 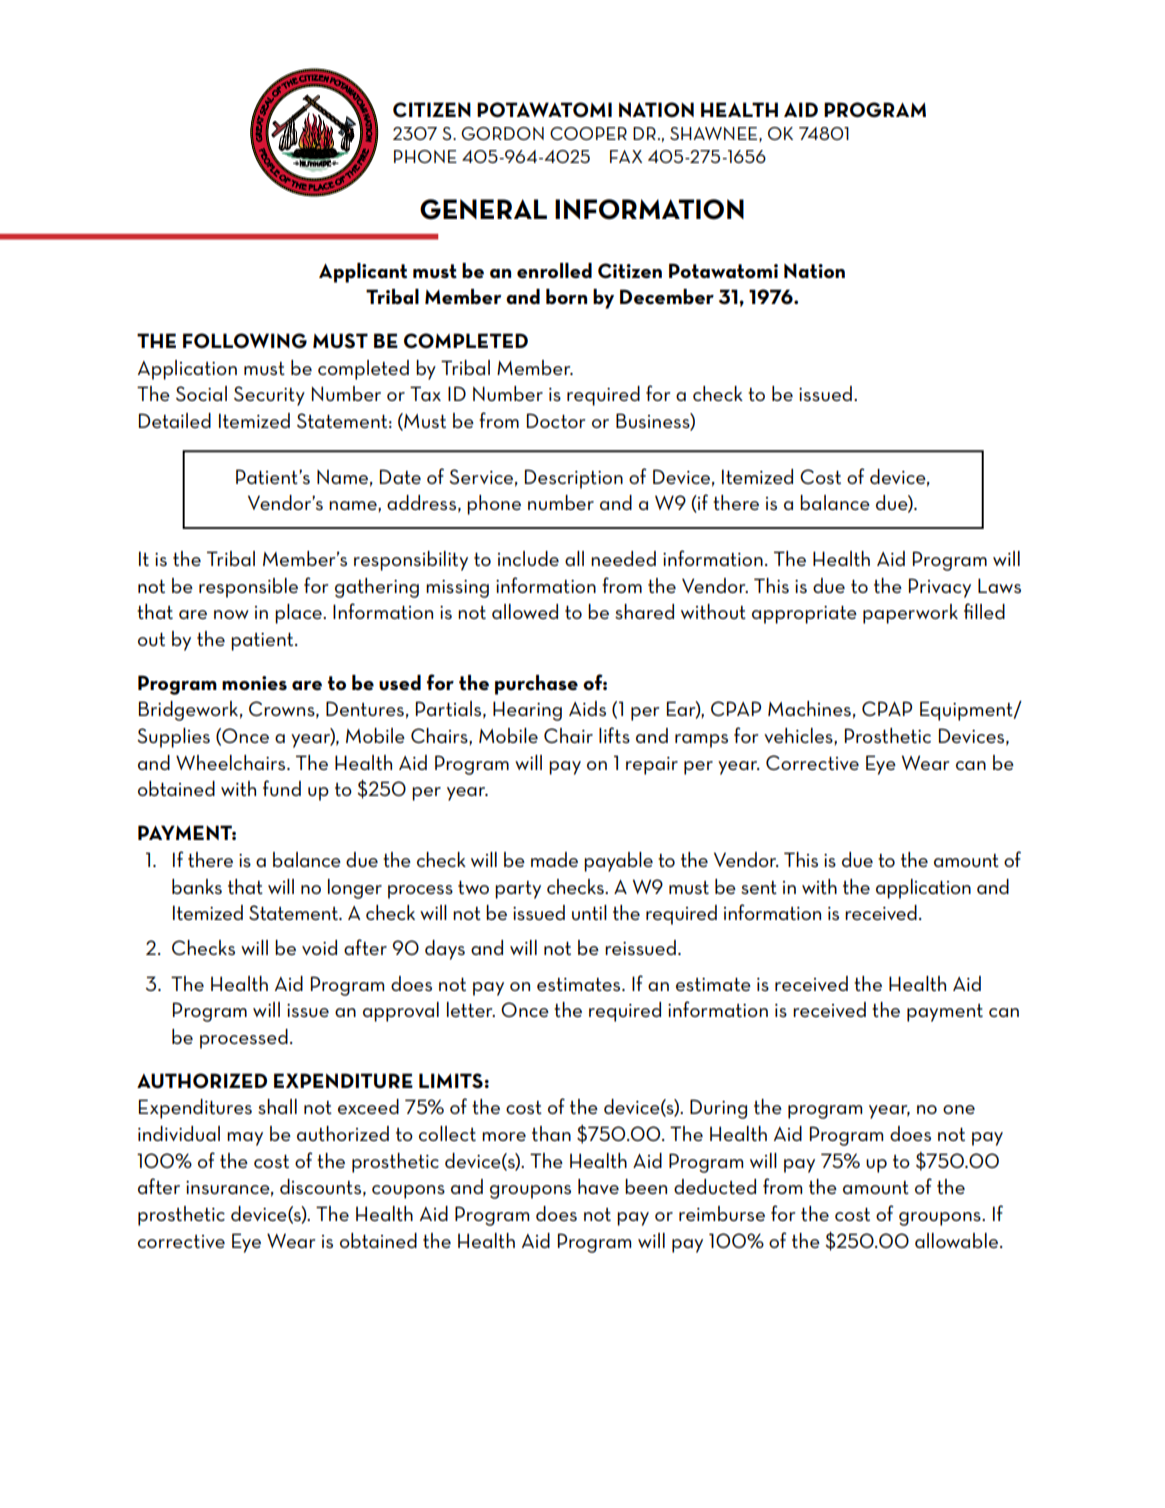 What do you see at coordinates (587, 708) in the page?
I see `Aids` at bounding box center [587, 708].
